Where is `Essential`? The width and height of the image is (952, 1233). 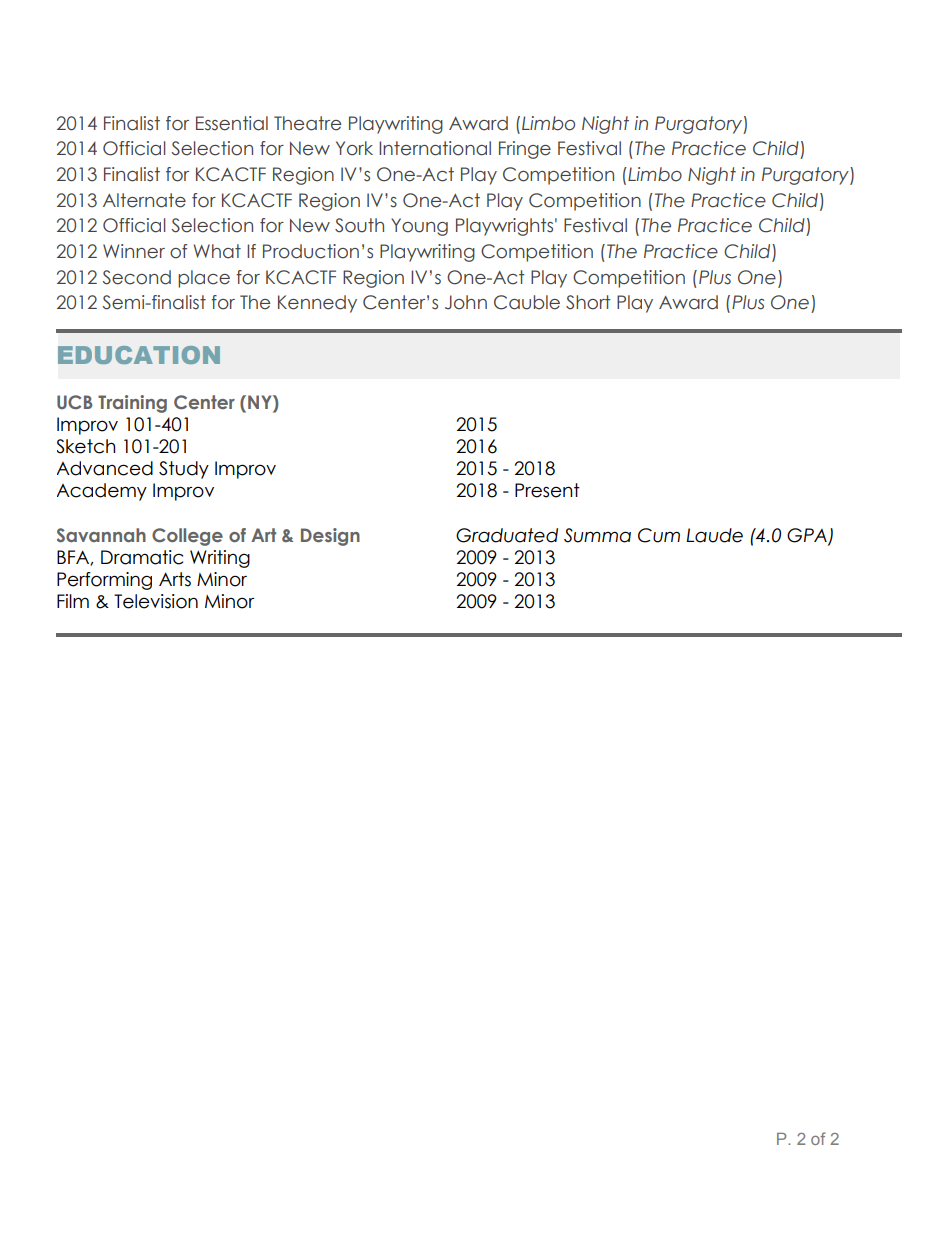 Essential is located at coordinates (232, 123).
